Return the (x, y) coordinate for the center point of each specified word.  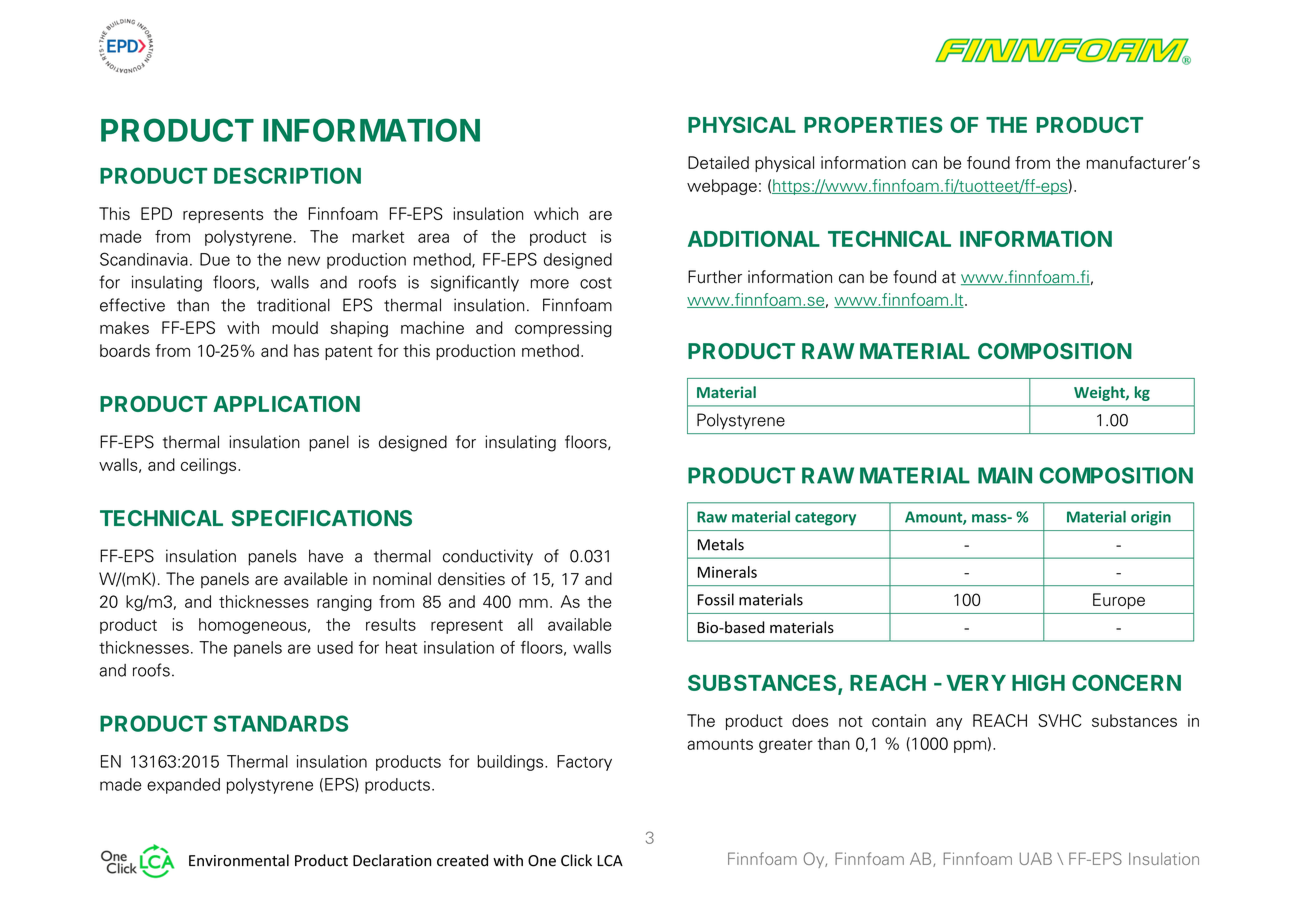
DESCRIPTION (287, 175)
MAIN (1005, 475)
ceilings (210, 466)
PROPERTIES (873, 125)
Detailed (718, 162)
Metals (721, 544)
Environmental (239, 860)
